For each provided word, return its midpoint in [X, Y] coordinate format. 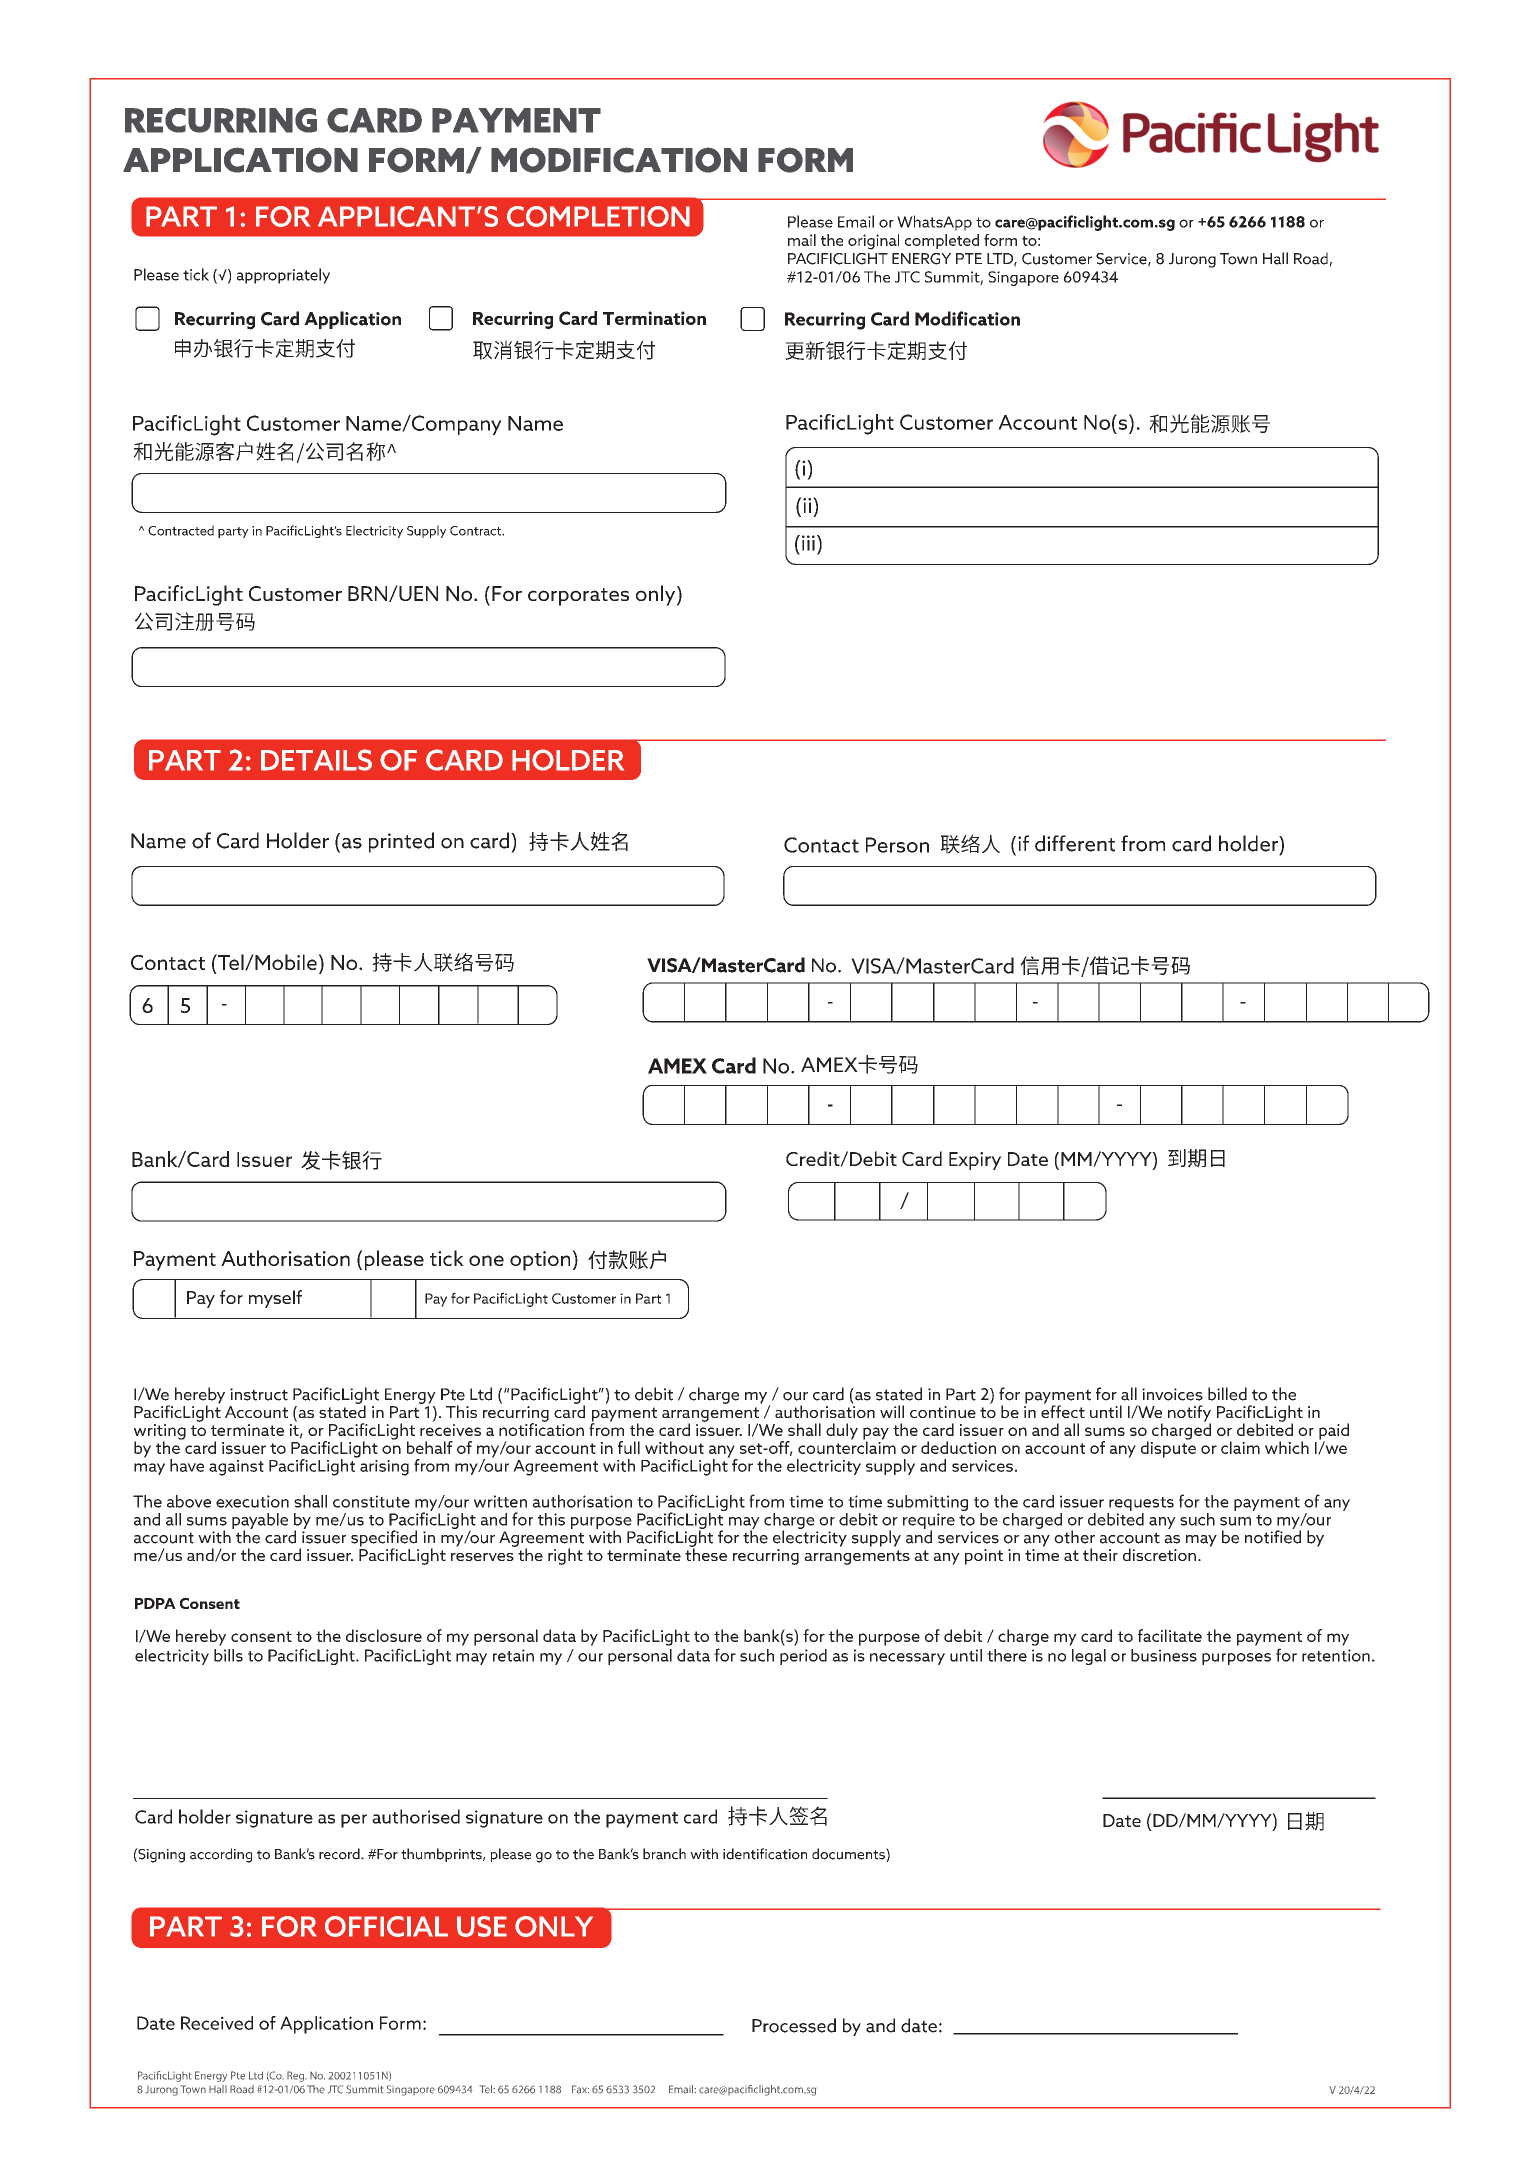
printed [401, 842]
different [1075, 843]
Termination [654, 318]
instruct [259, 1394]
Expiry [975, 1161]
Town [1238, 259]
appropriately [283, 276]
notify [1189, 1414]
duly [842, 1431]
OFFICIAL [386, 1926]
